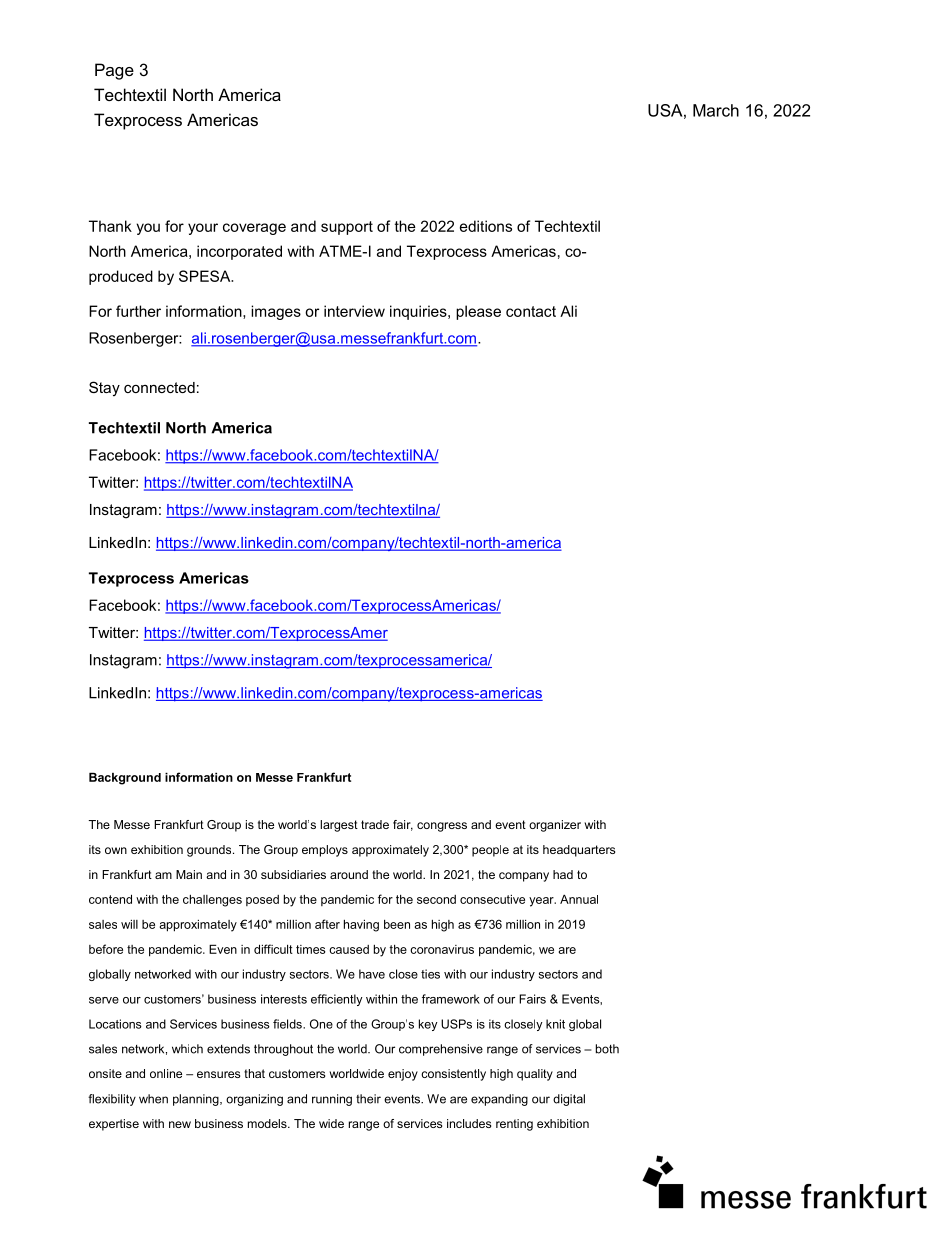 Image resolution: width=952 pixels, height=1233 pixels. Describe the element at coordinates (153, 1099) in the page. I see `when` at that location.
